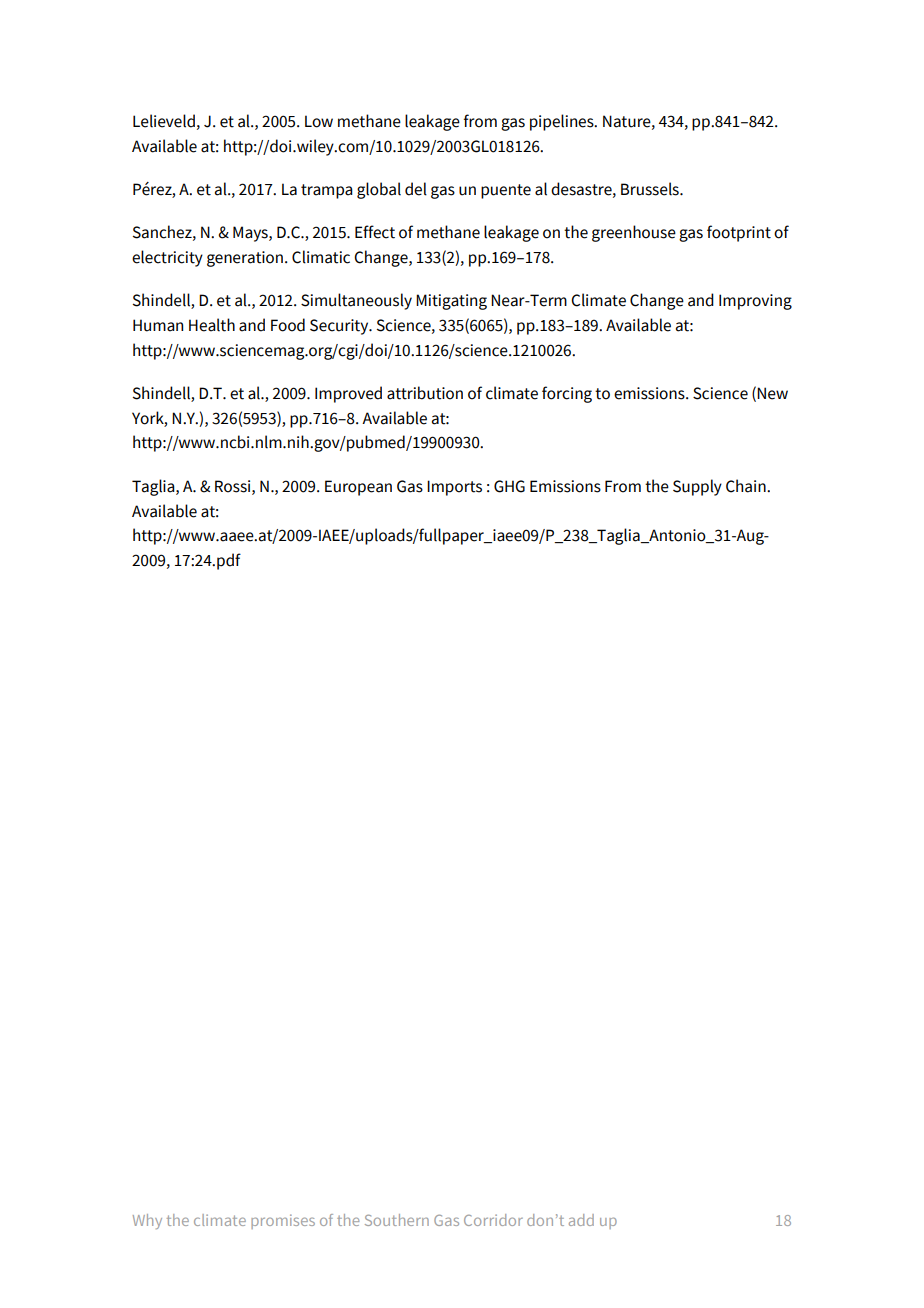 The width and height of the image is (924, 1308). What do you see at coordinates (747, 486) in the image?
I see `Chain` at bounding box center [747, 486].
